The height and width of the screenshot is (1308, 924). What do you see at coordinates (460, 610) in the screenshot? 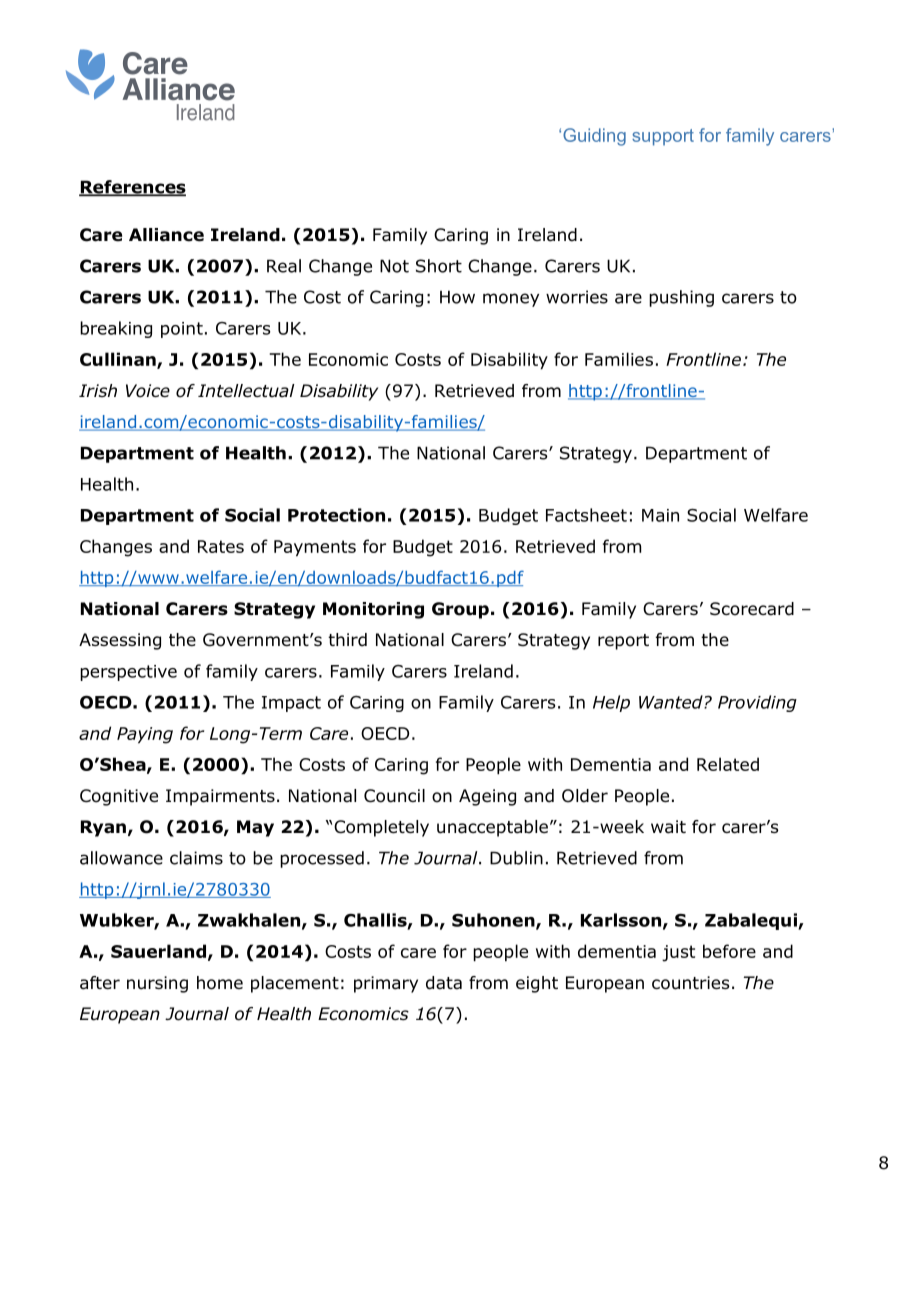
I see `Group` at bounding box center [460, 610].
